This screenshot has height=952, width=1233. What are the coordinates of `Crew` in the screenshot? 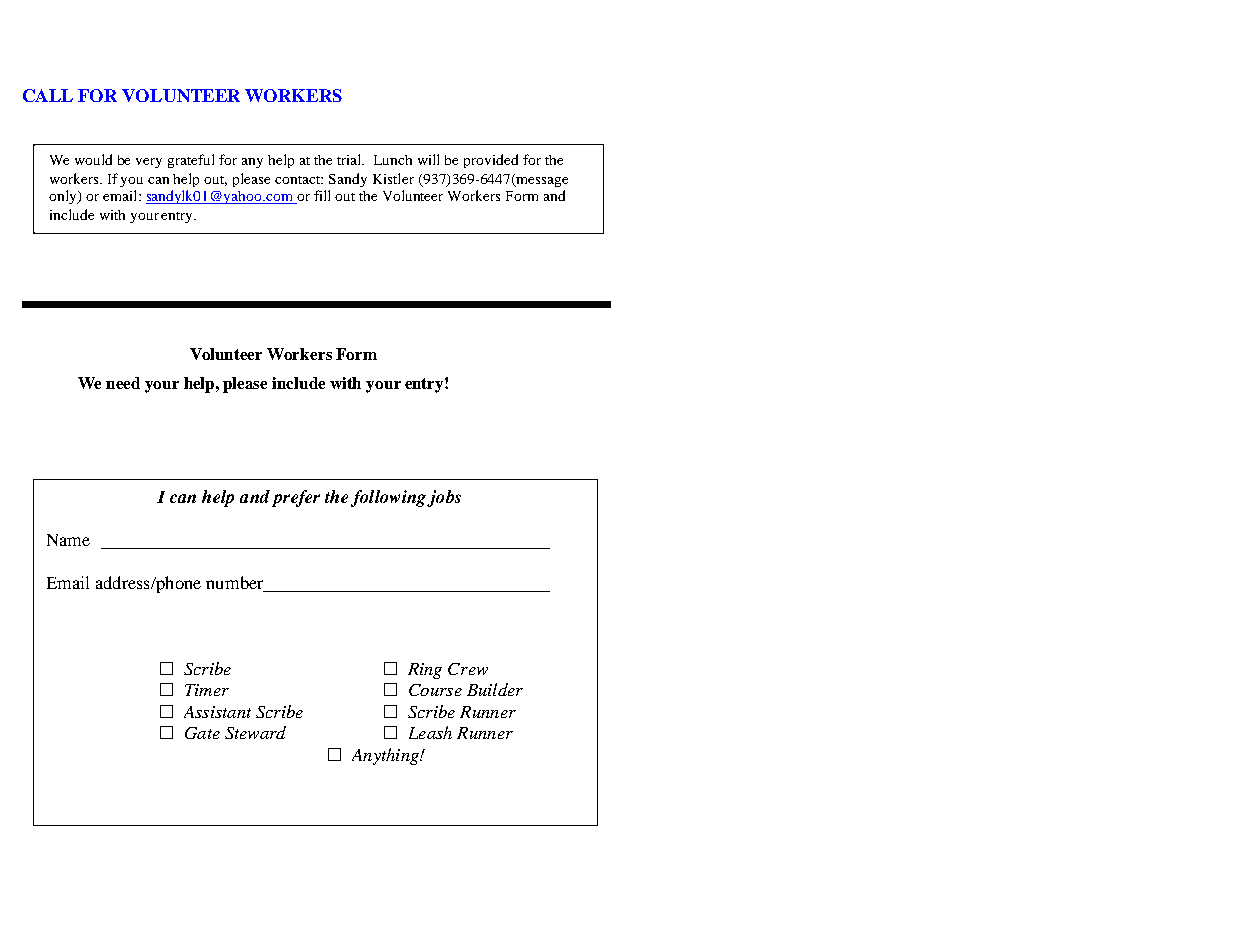 It's located at (468, 669).
